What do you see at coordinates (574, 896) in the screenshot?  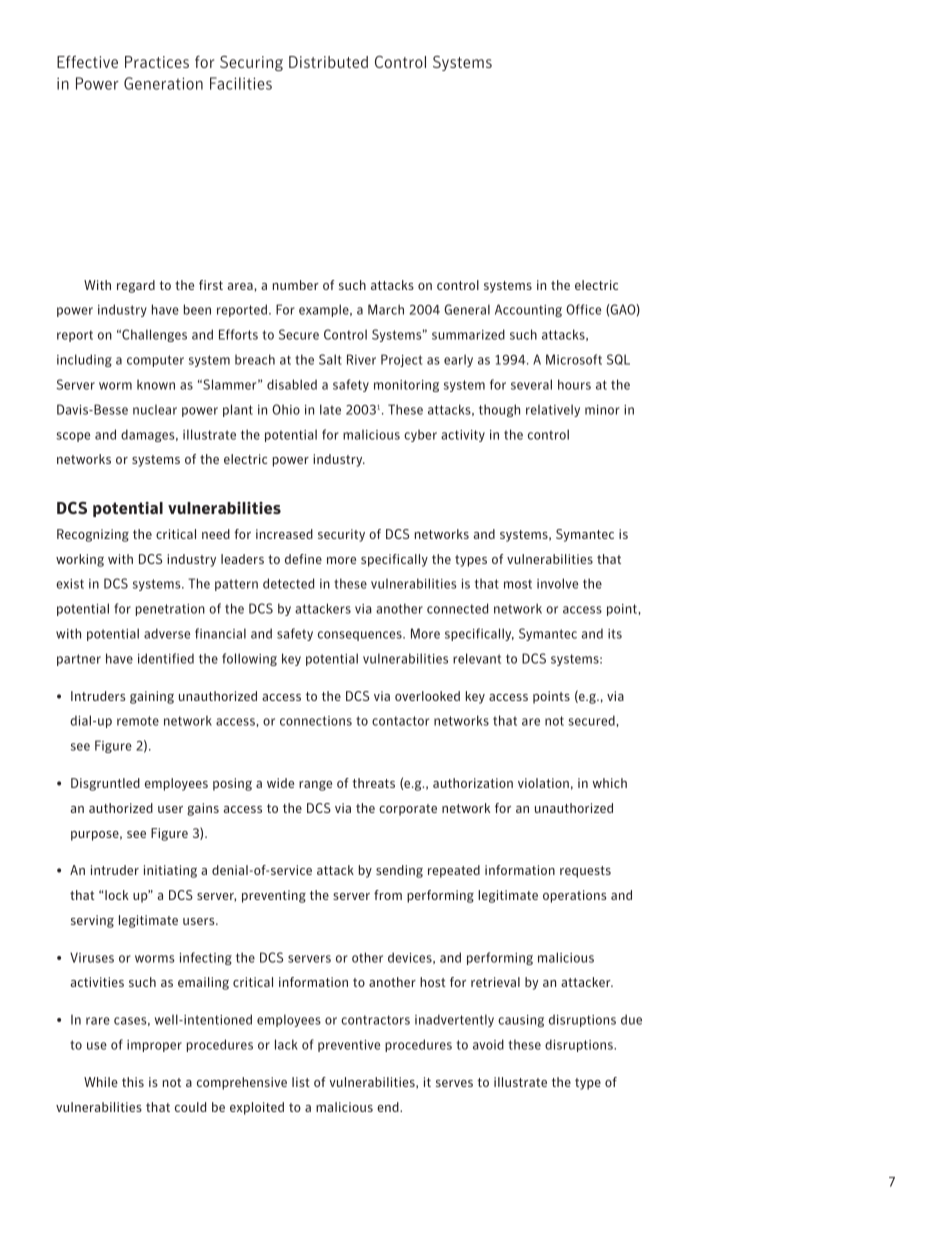 I see `operations` at bounding box center [574, 896].
